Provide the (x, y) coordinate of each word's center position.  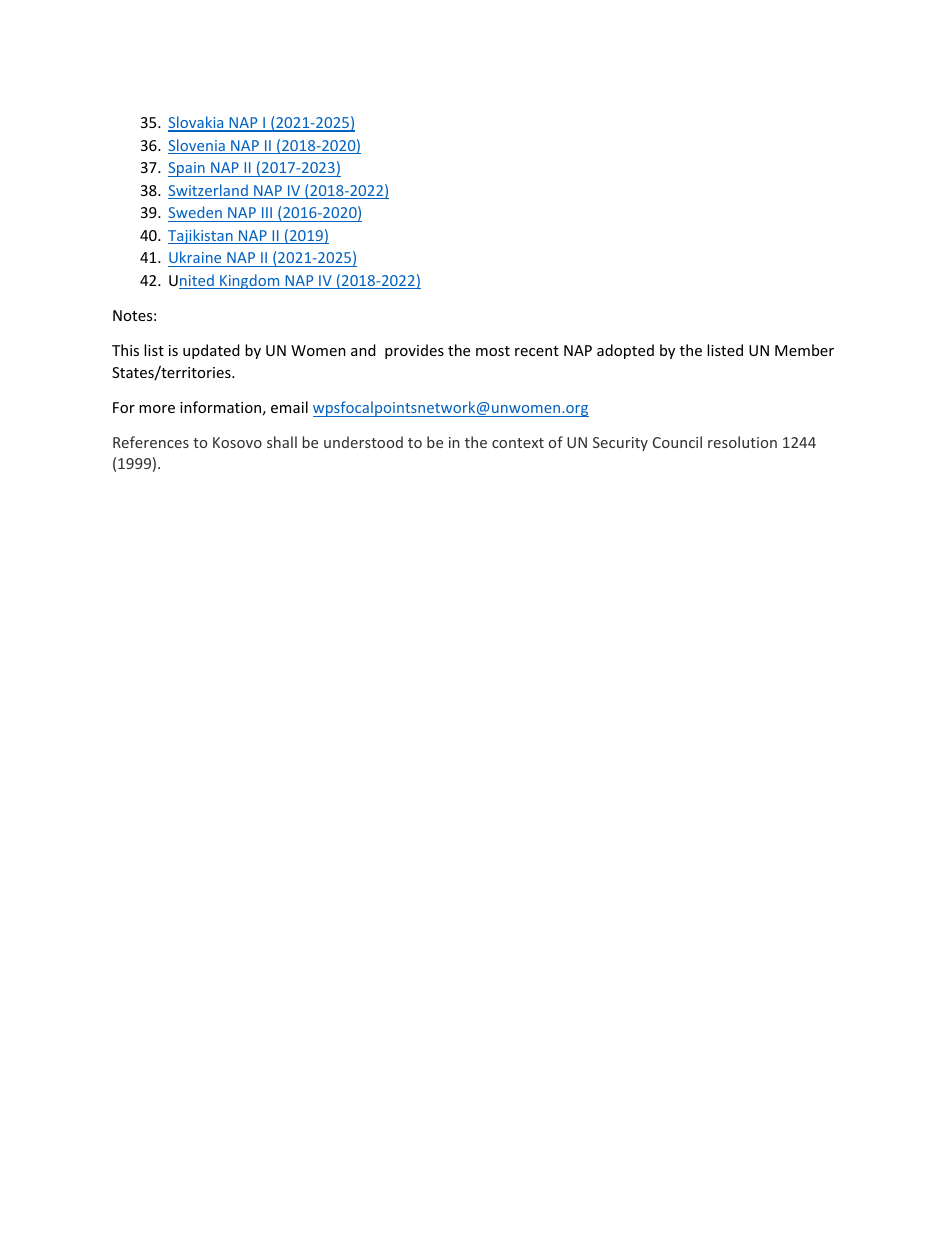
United (192, 281)
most (493, 351)
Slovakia (197, 123)
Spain (187, 169)
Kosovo (237, 442)
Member (804, 350)
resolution (742, 442)
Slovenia (197, 146)
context (518, 443)
